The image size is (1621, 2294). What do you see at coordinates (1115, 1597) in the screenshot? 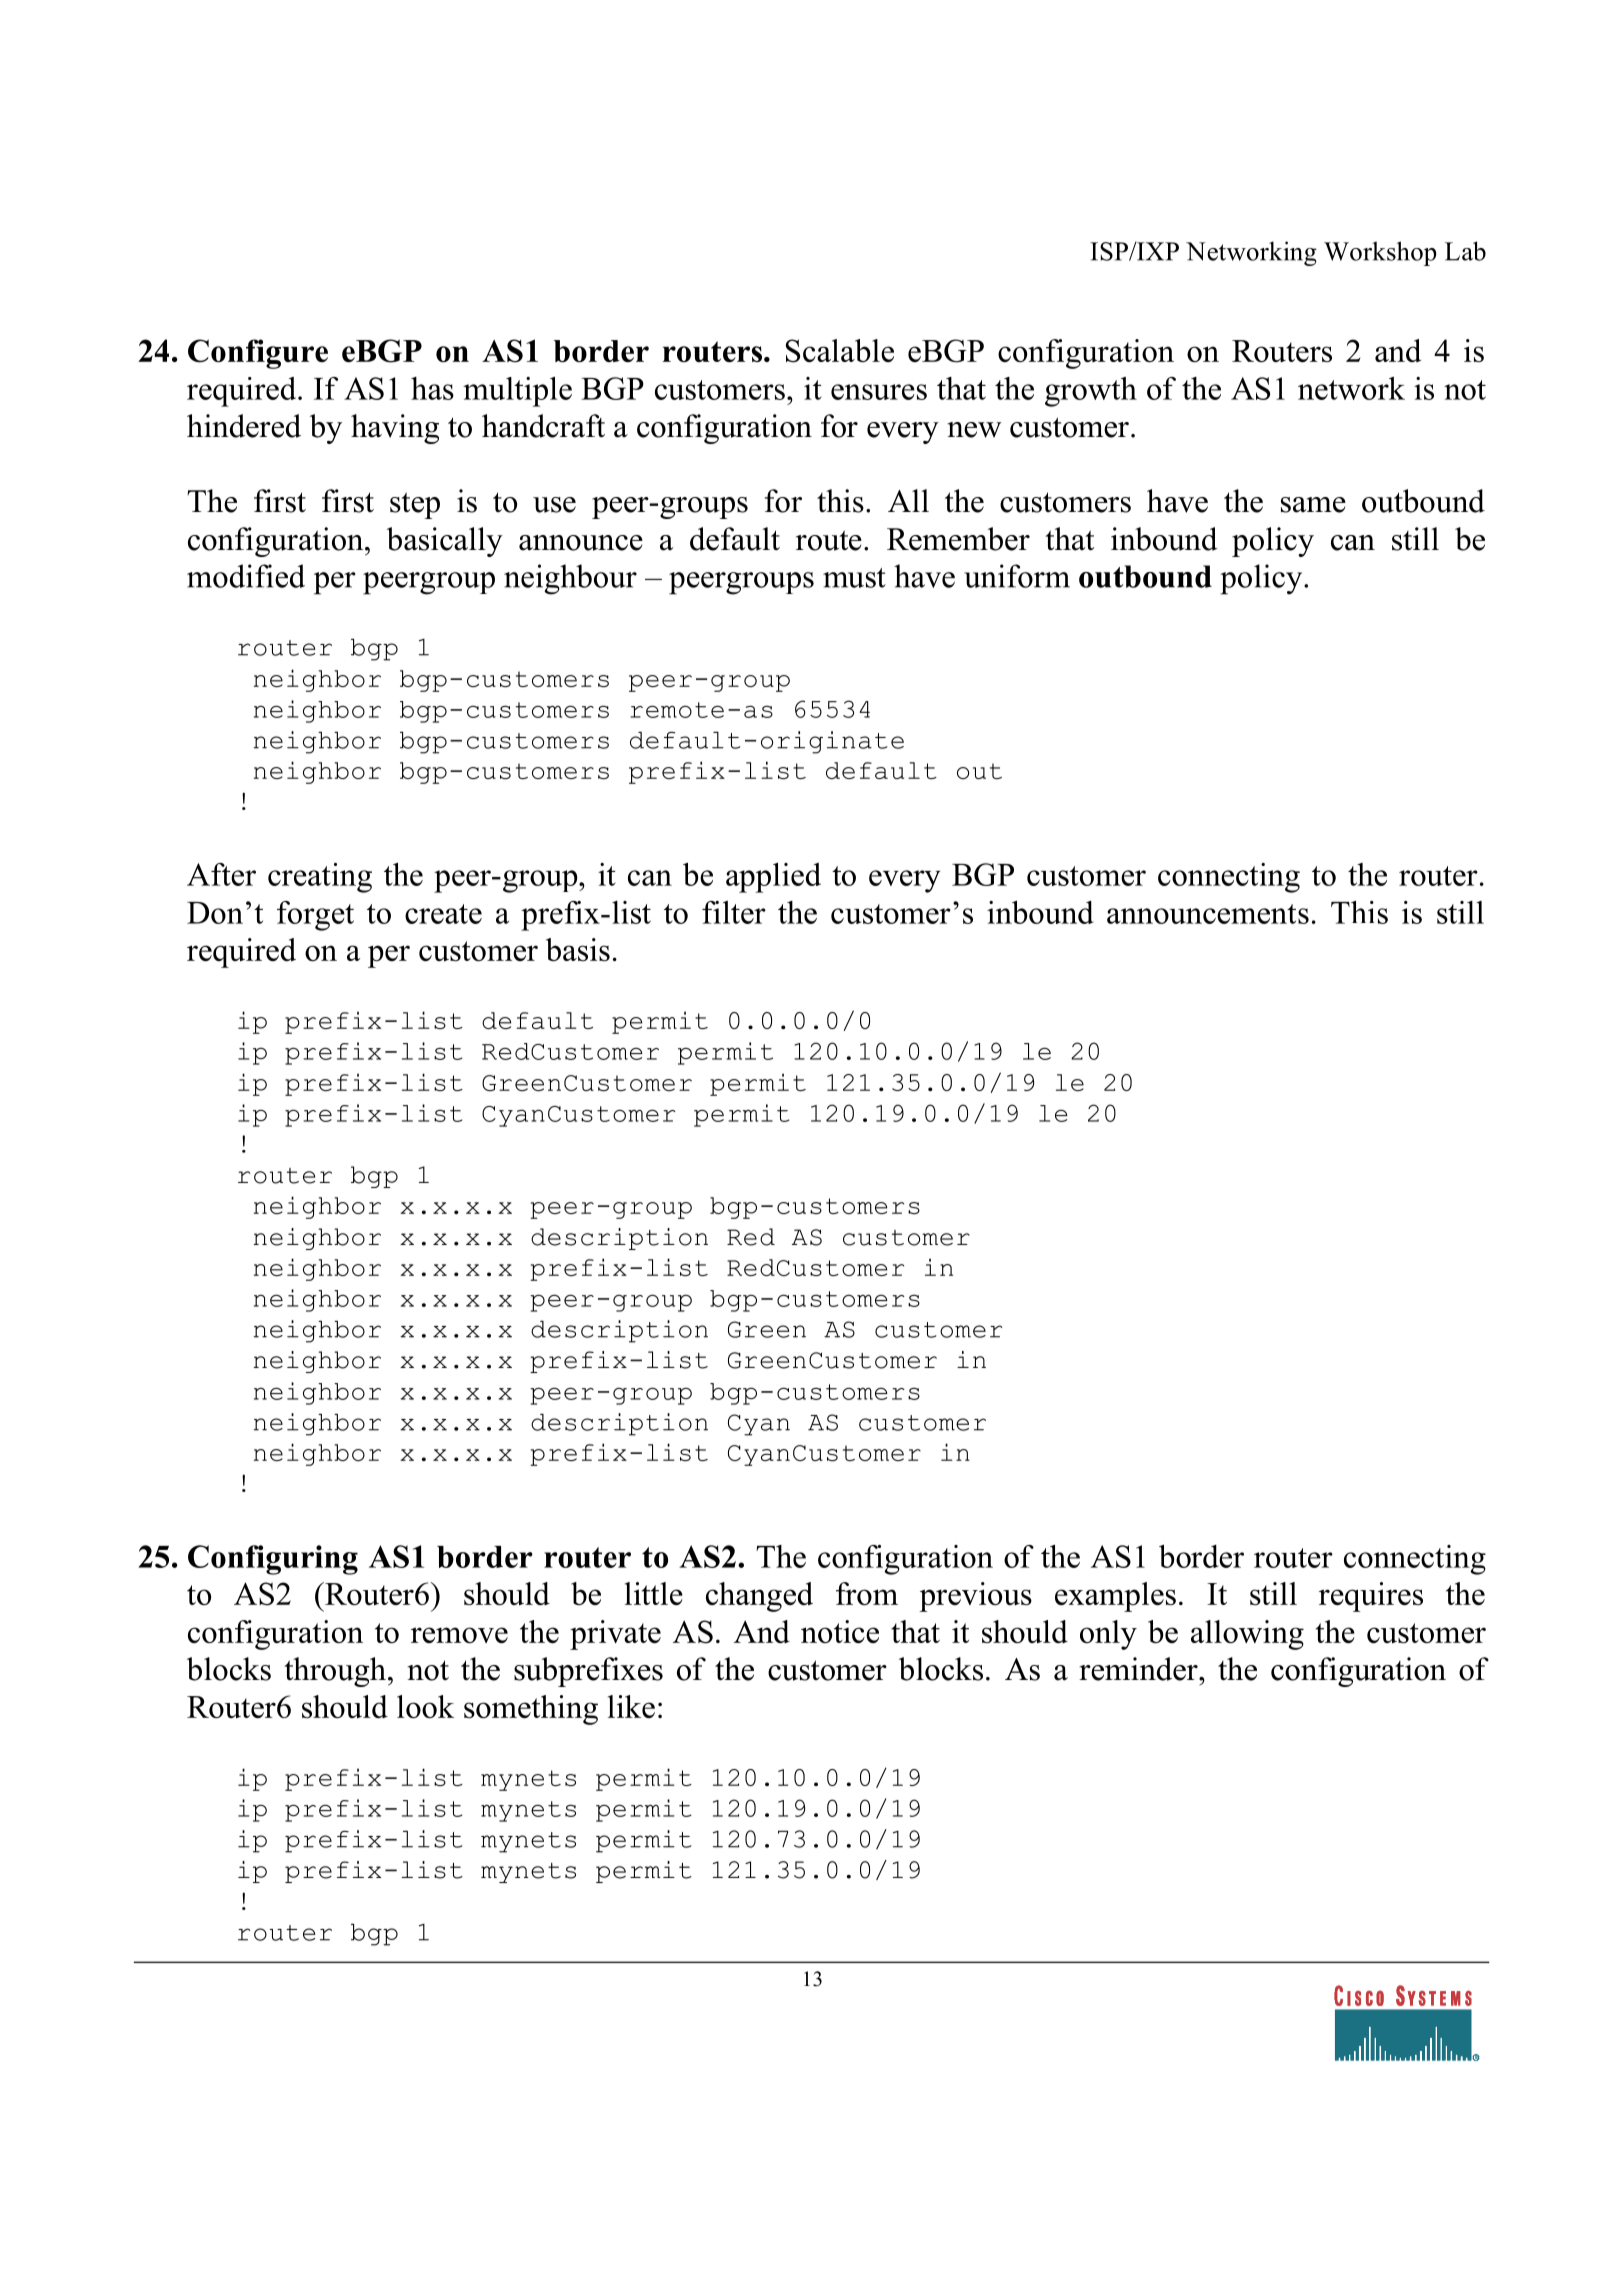
I see `examples` at bounding box center [1115, 1597].
